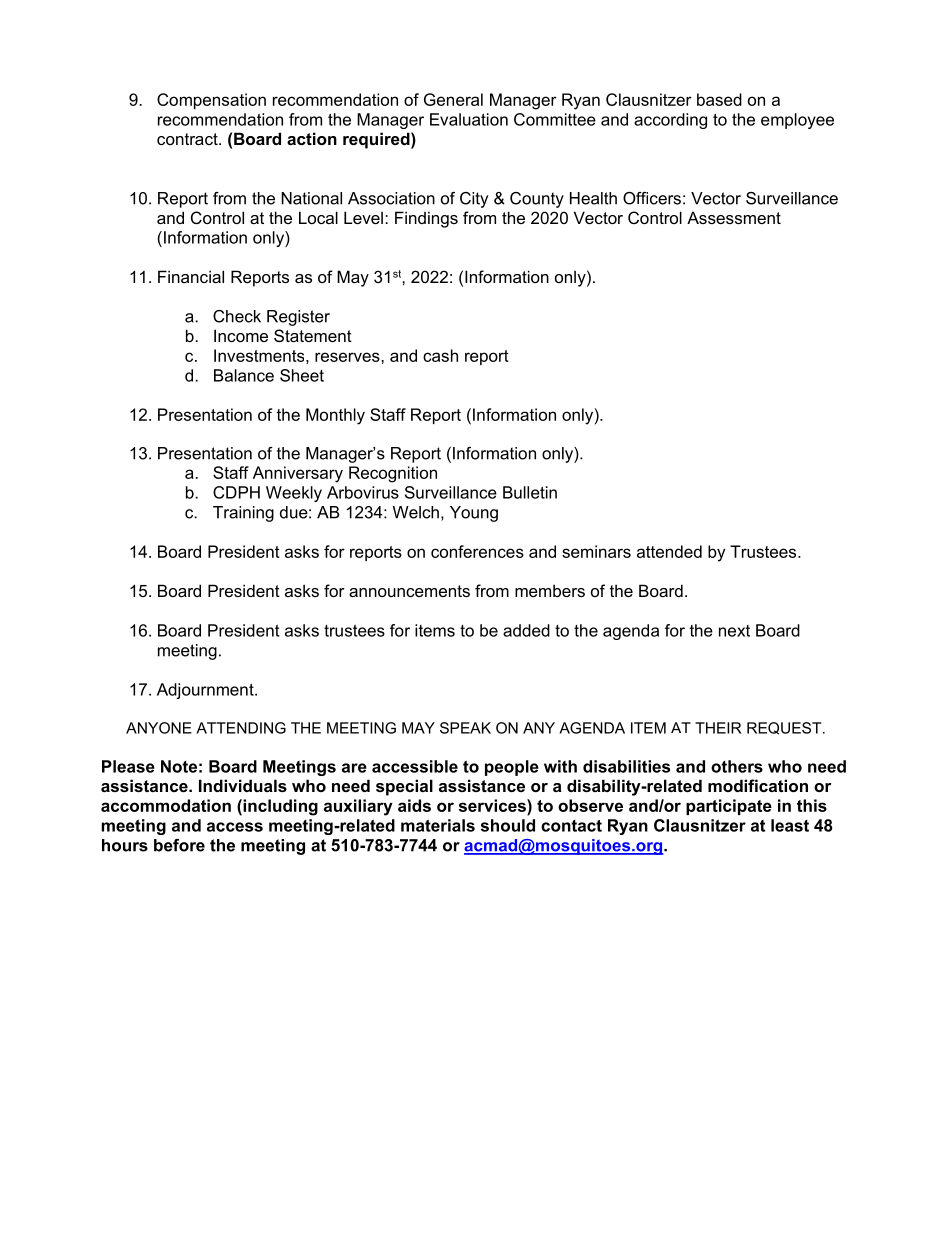 The height and width of the screenshot is (1233, 952). I want to click on Bulletin, so click(530, 492).
